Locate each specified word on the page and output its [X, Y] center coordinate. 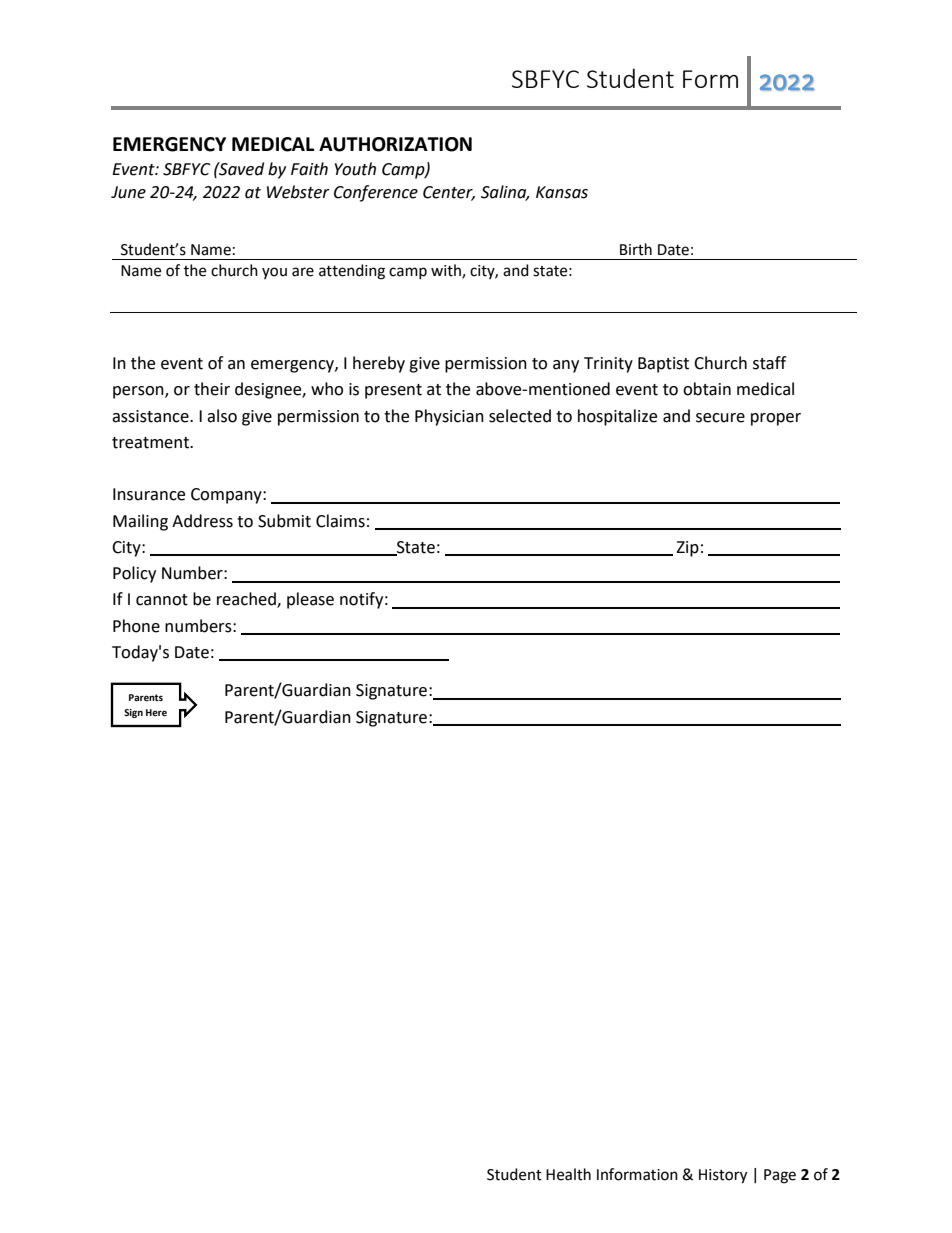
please [310, 600]
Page [780, 1176]
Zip [687, 549]
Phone [136, 626]
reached [247, 600]
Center [449, 193]
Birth [636, 249]
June [128, 192]
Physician [449, 417]
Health [568, 1174]
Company [227, 496]
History [723, 1176]
